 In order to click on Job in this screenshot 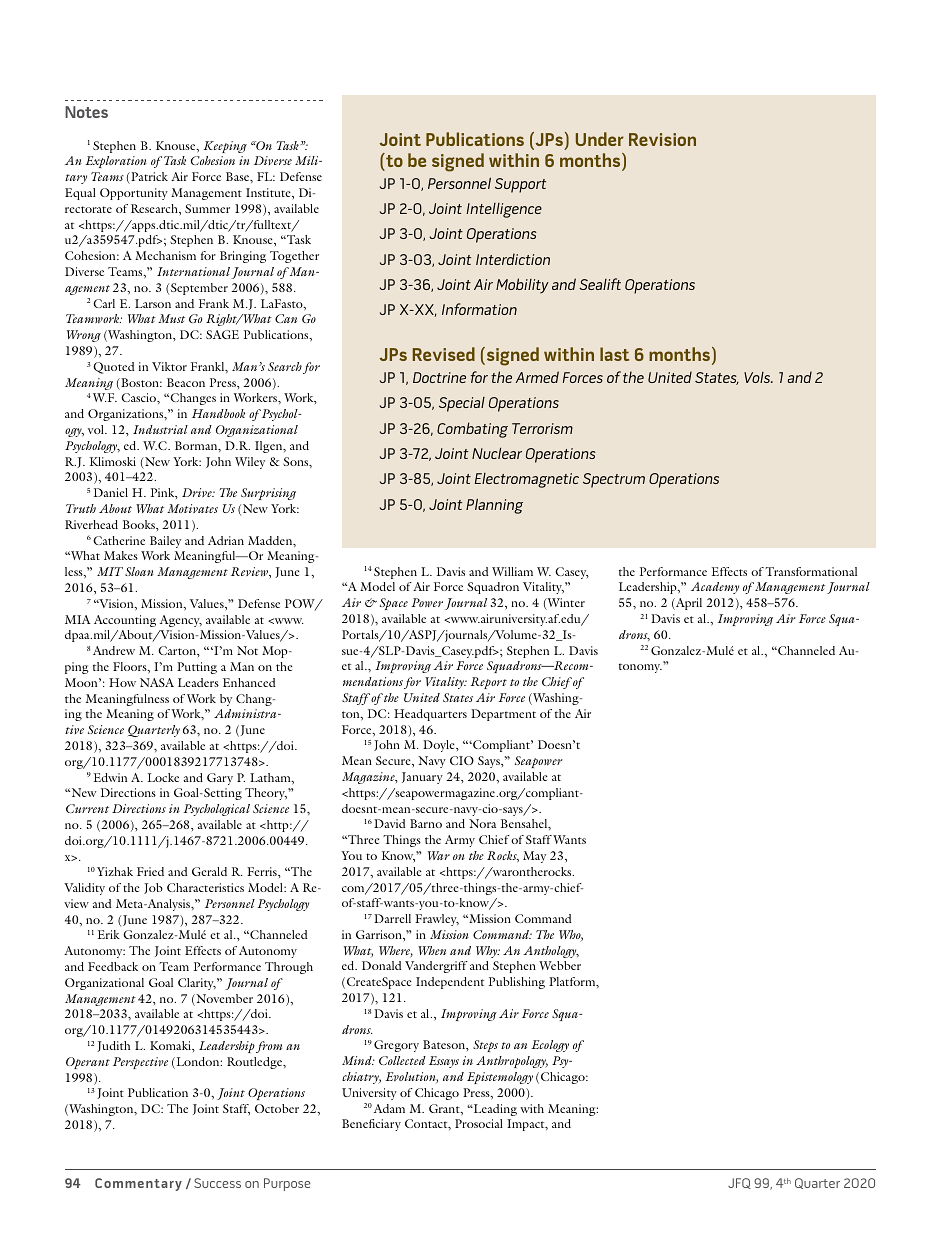, I will do `click(153, 888)`.
